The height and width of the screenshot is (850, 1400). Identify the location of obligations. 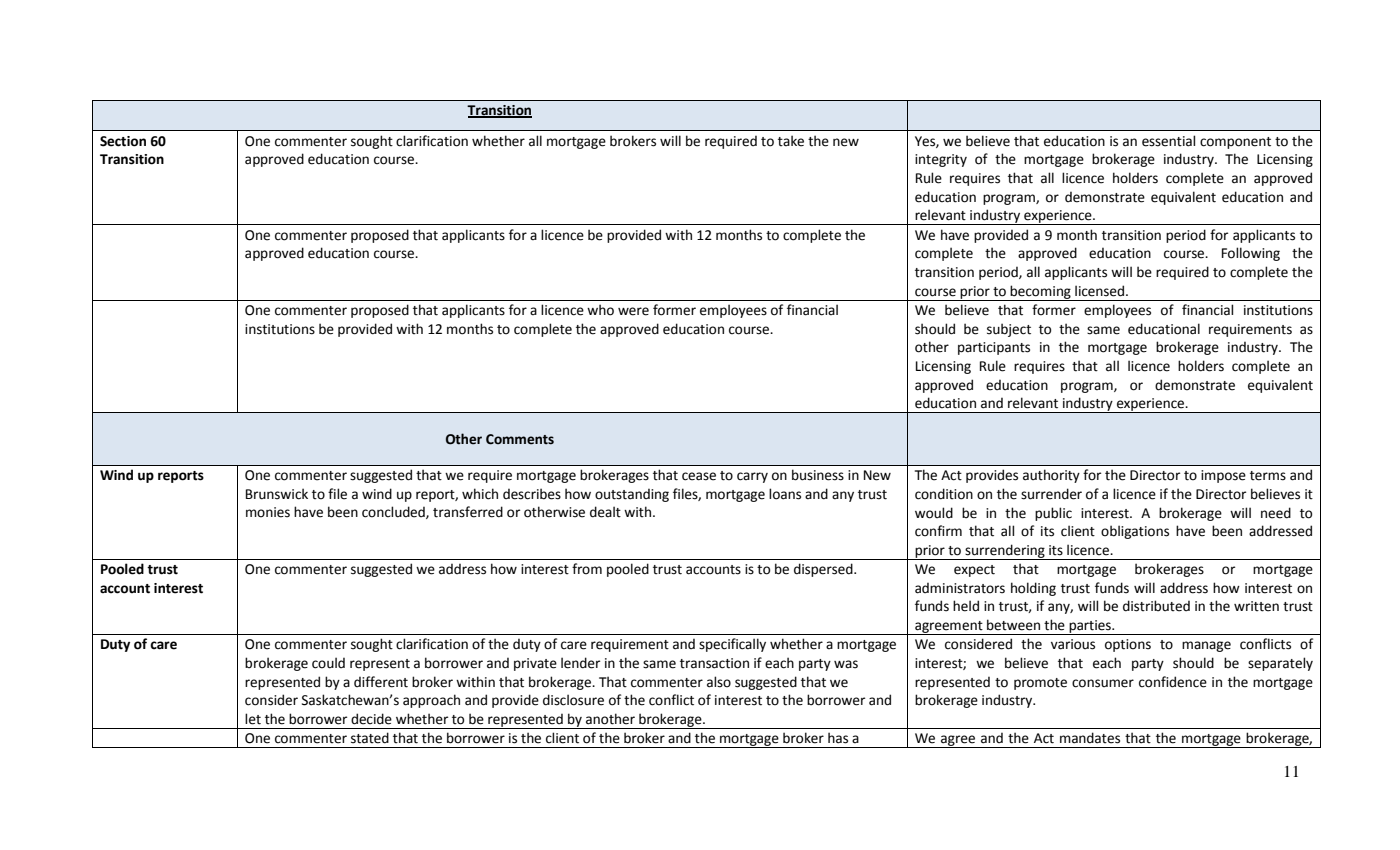
(1135, 532).
